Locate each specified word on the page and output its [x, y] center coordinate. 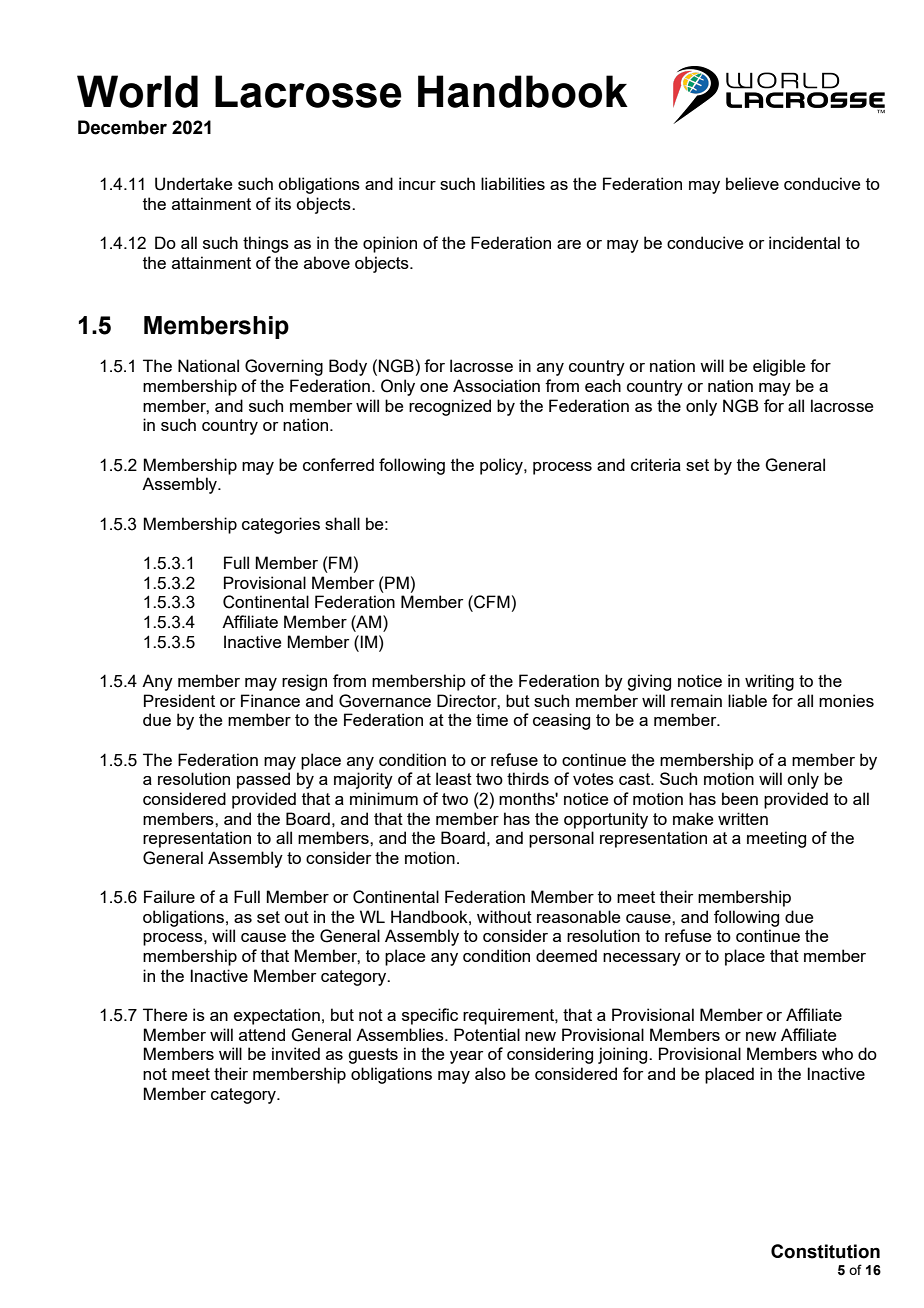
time [492, 719]
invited [296, 1053]
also [490, 1073]
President [179, 700]
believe [752, 183]
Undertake [193, 184]
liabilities [513, 183]
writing [769, 682]
